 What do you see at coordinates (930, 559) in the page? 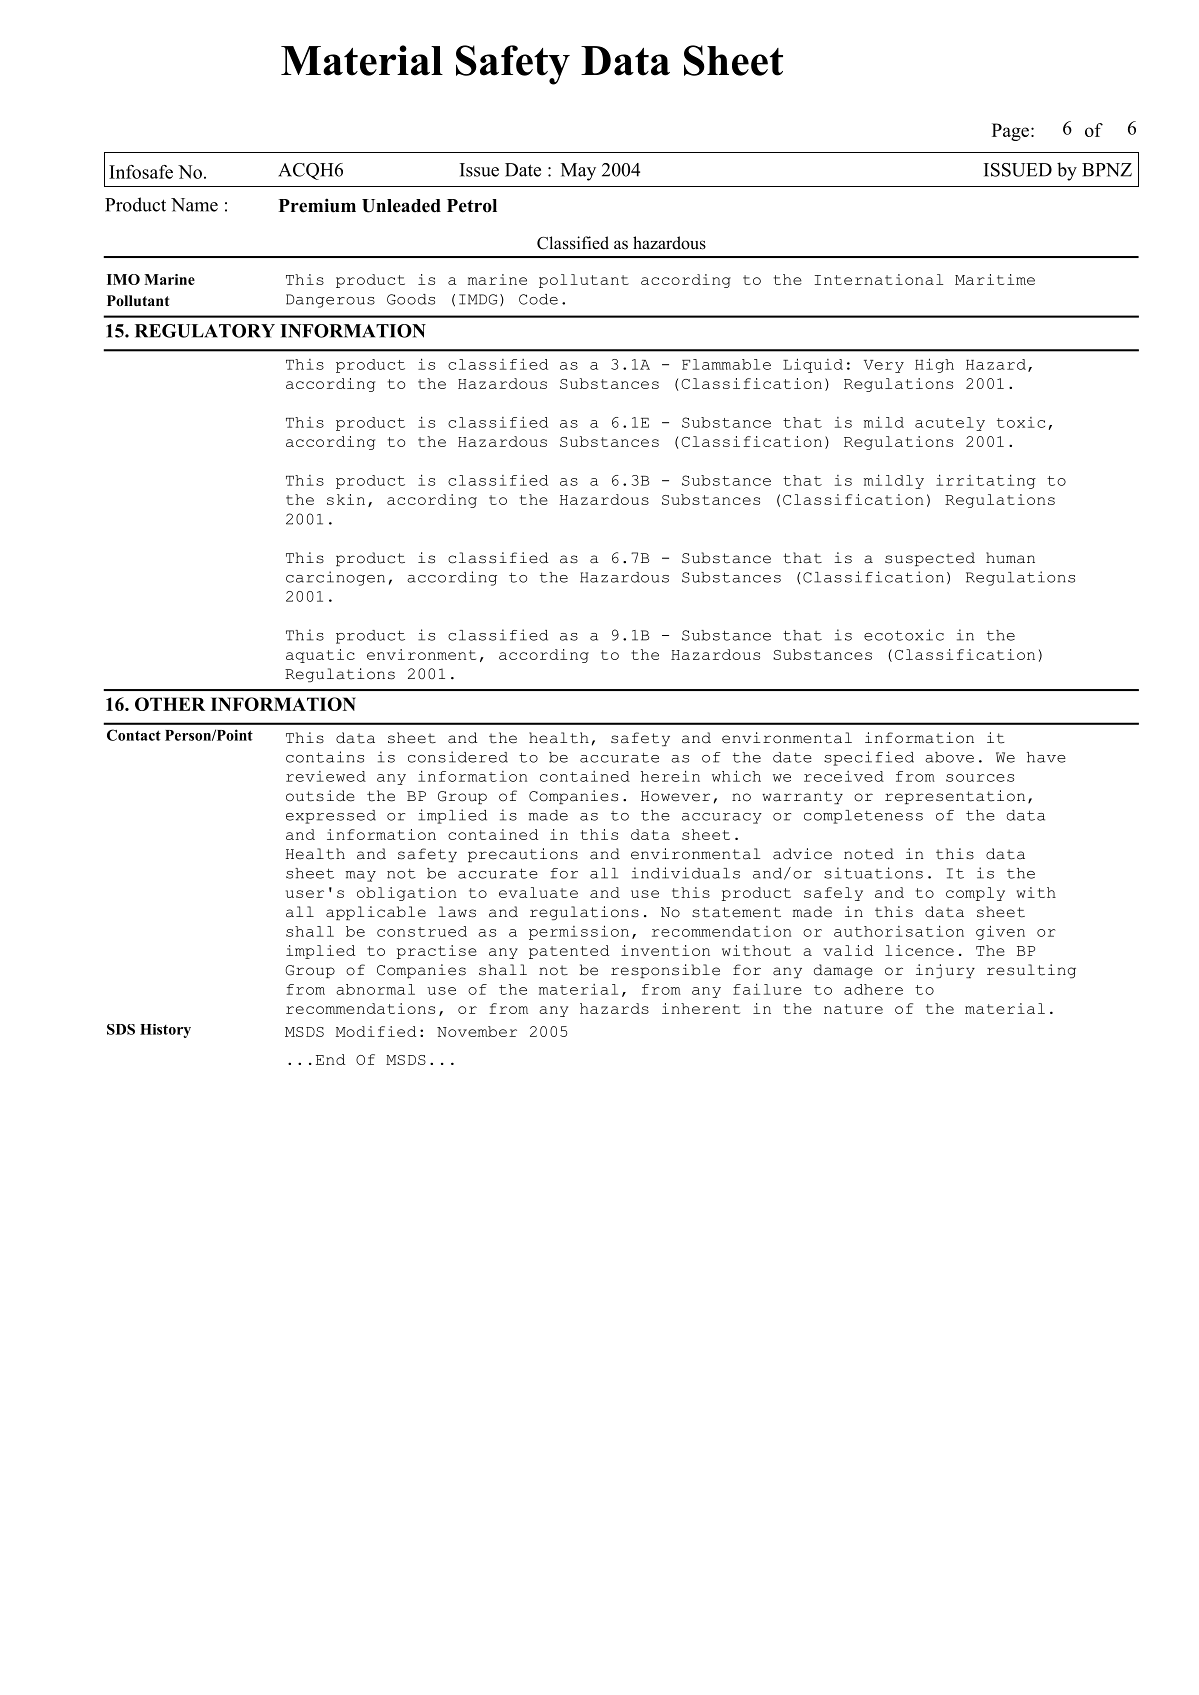
I see `suspected` at bounding box center [930, 559].
